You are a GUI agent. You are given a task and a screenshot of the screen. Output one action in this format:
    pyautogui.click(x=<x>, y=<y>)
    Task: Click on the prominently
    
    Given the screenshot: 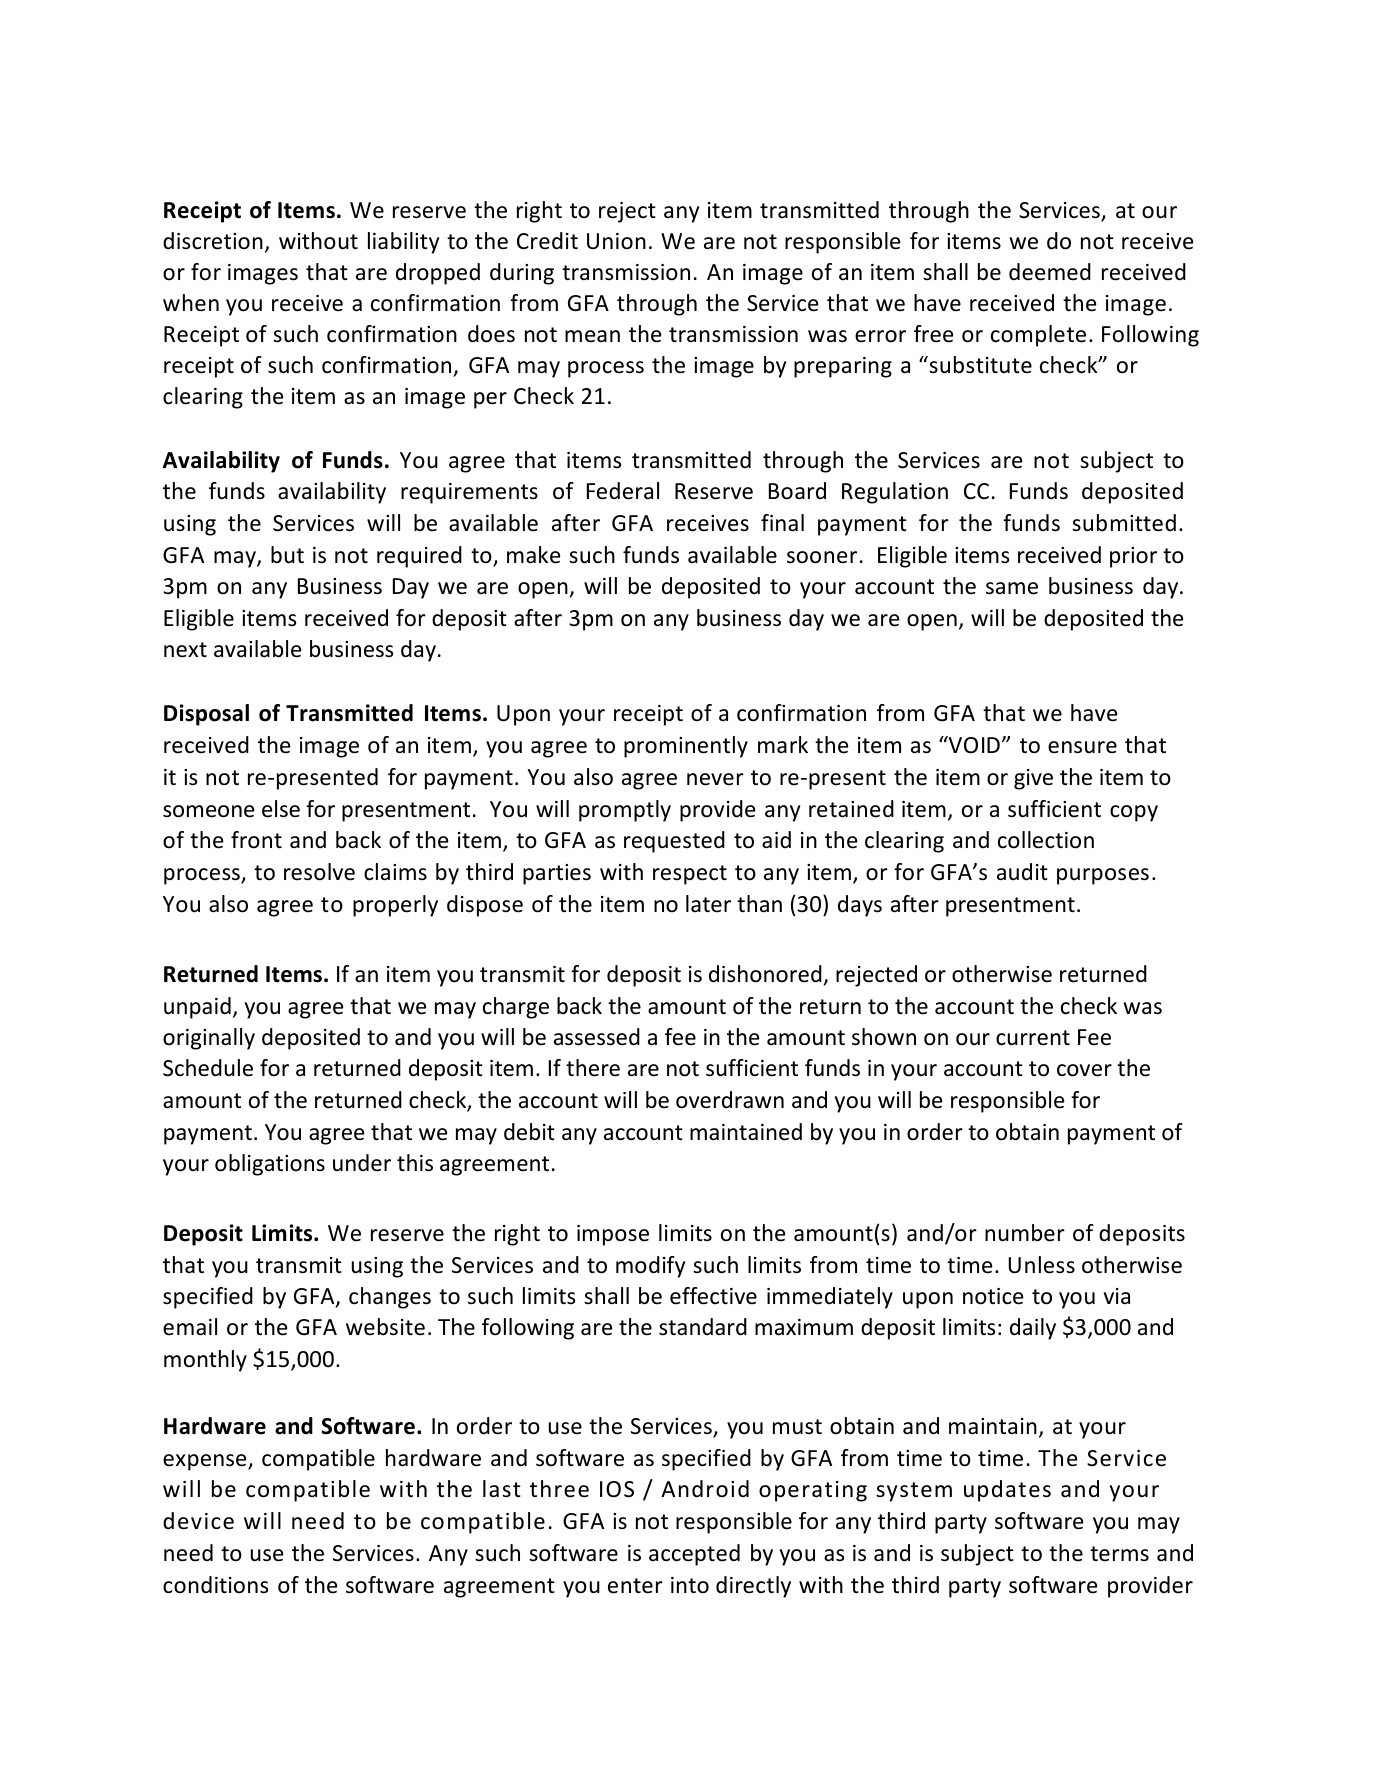 What is the action you would take?
    pyautogui.click(x=686, y=747)
